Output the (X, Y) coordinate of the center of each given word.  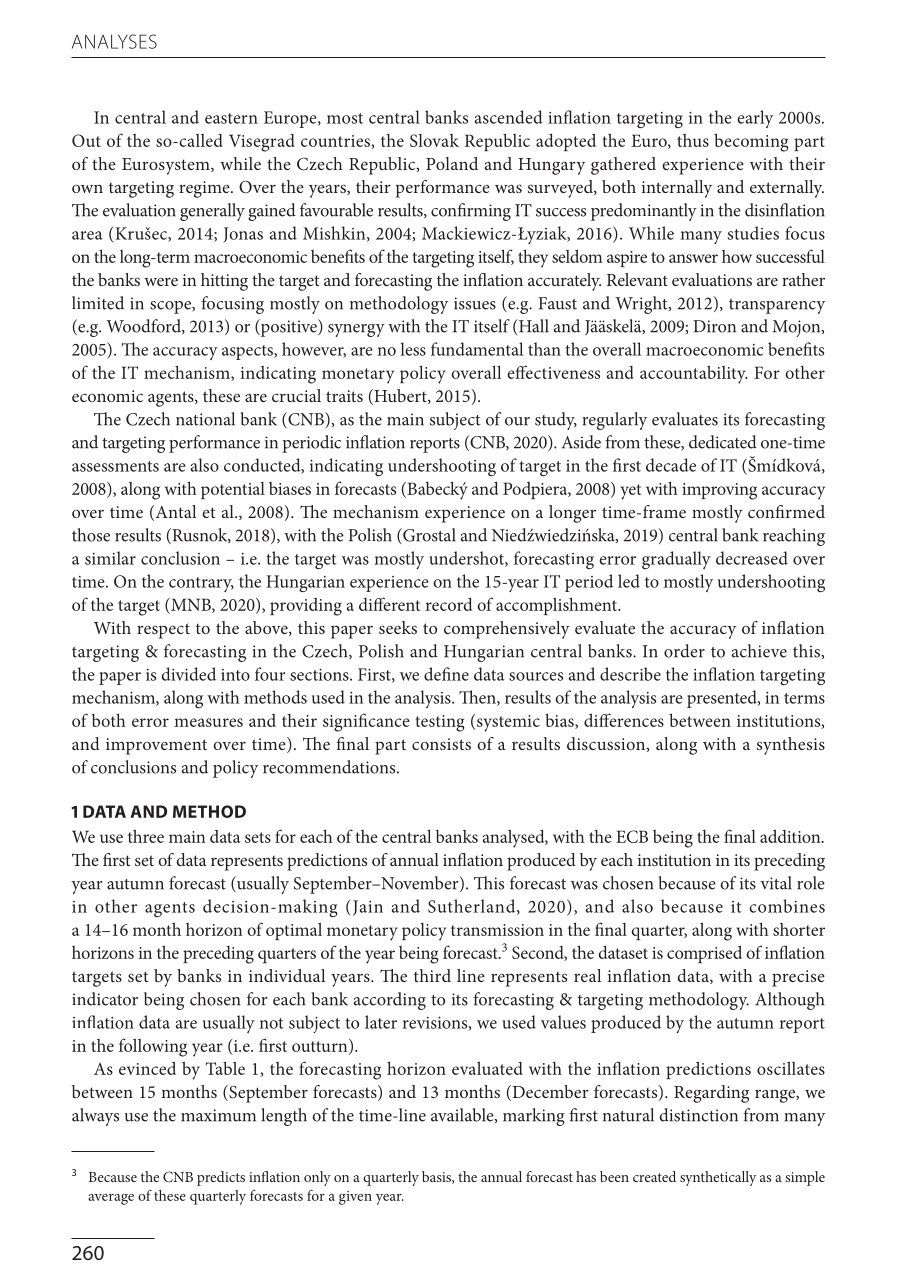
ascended (508, 117)
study (556, 421)
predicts (221, 1178)
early (755, 119)
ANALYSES (114, 41)
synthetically (718, 1178)
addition (791, 836)
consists (441, 744)
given (355, 1198)
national (205, 419)
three (146, 836)
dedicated (723, 442)
